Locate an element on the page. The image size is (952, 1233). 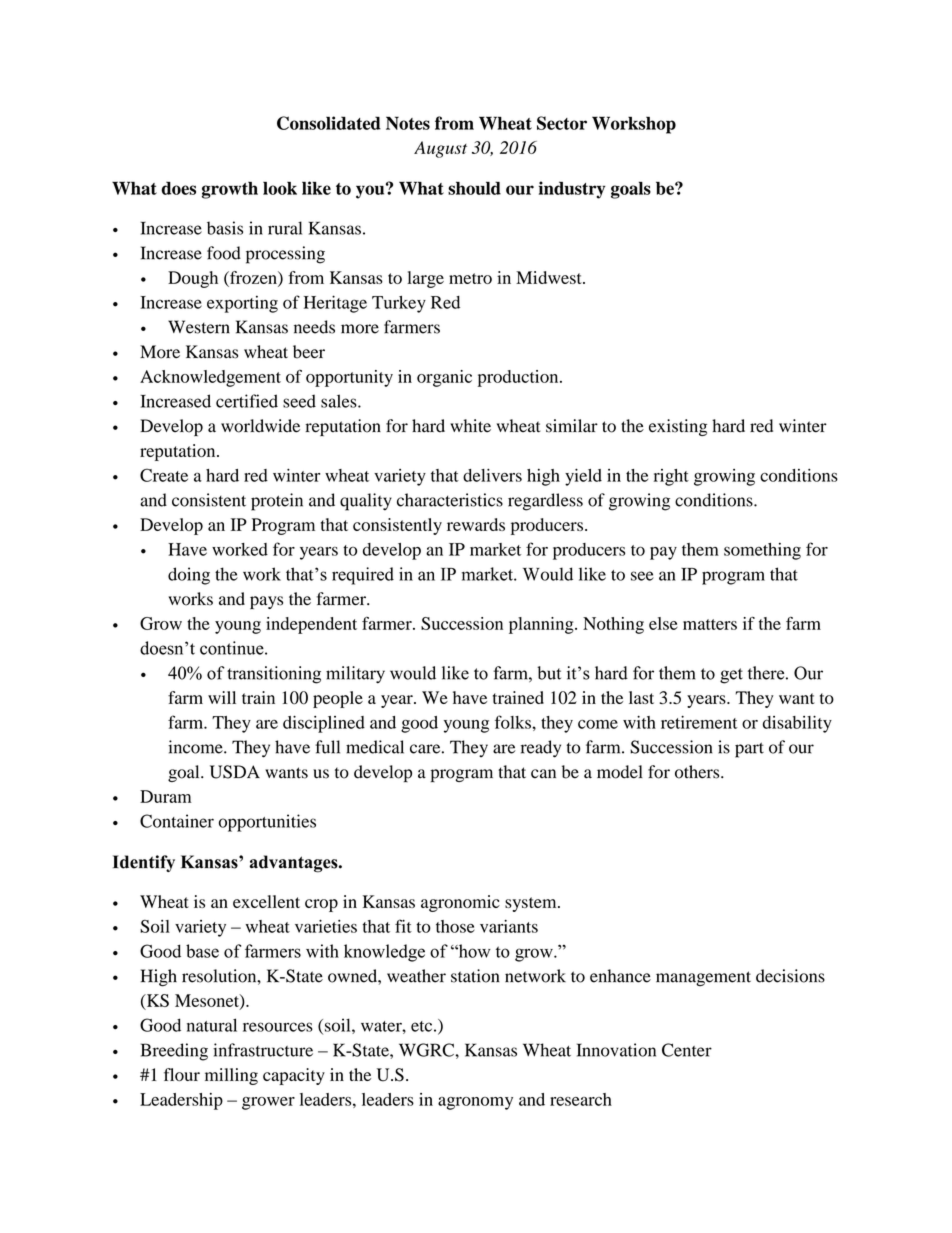
milling is located at coordinates (231, 1076).
